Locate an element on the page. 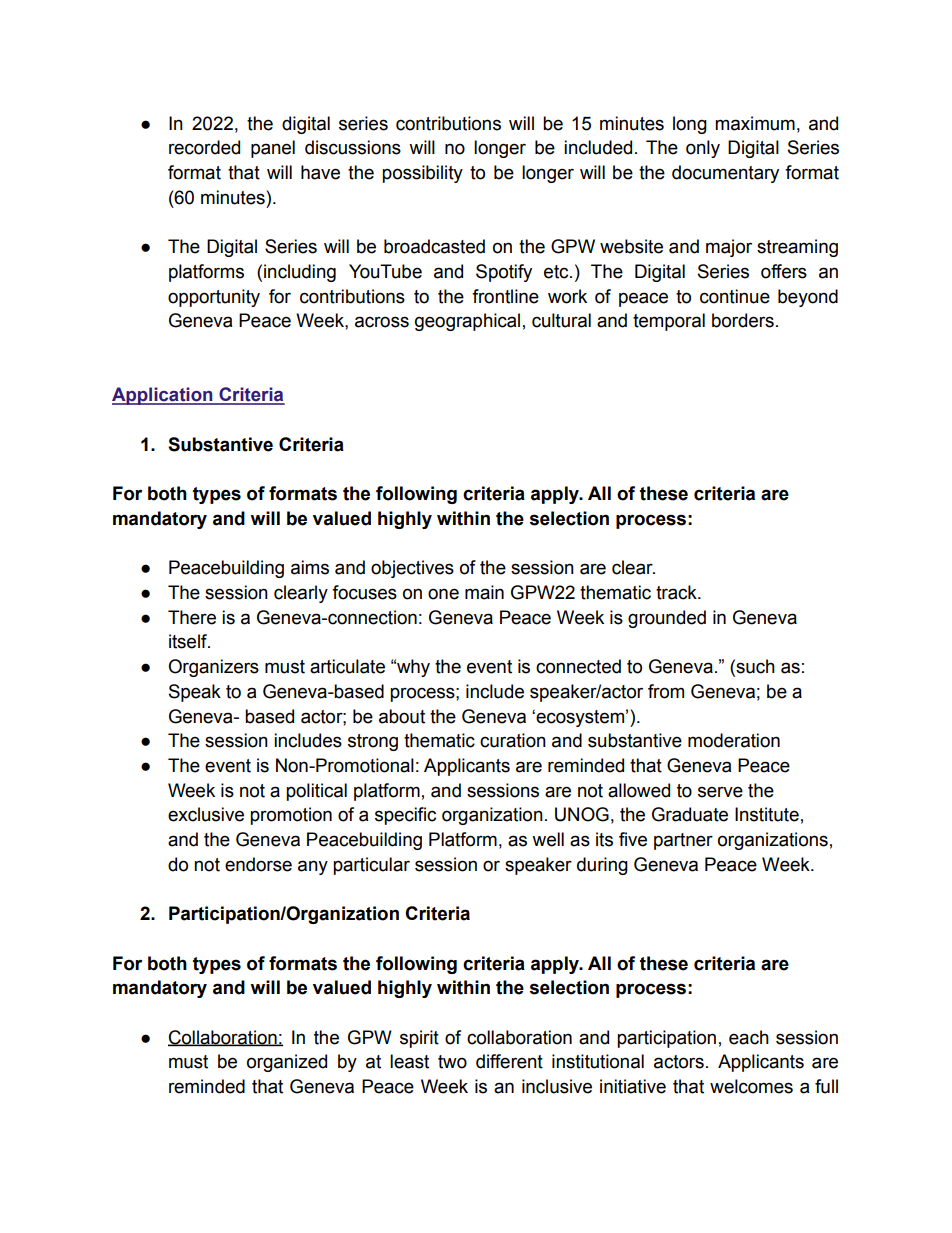 The height and width of the image is (1233, 952). possibility is located at coordinates (422, 174).
